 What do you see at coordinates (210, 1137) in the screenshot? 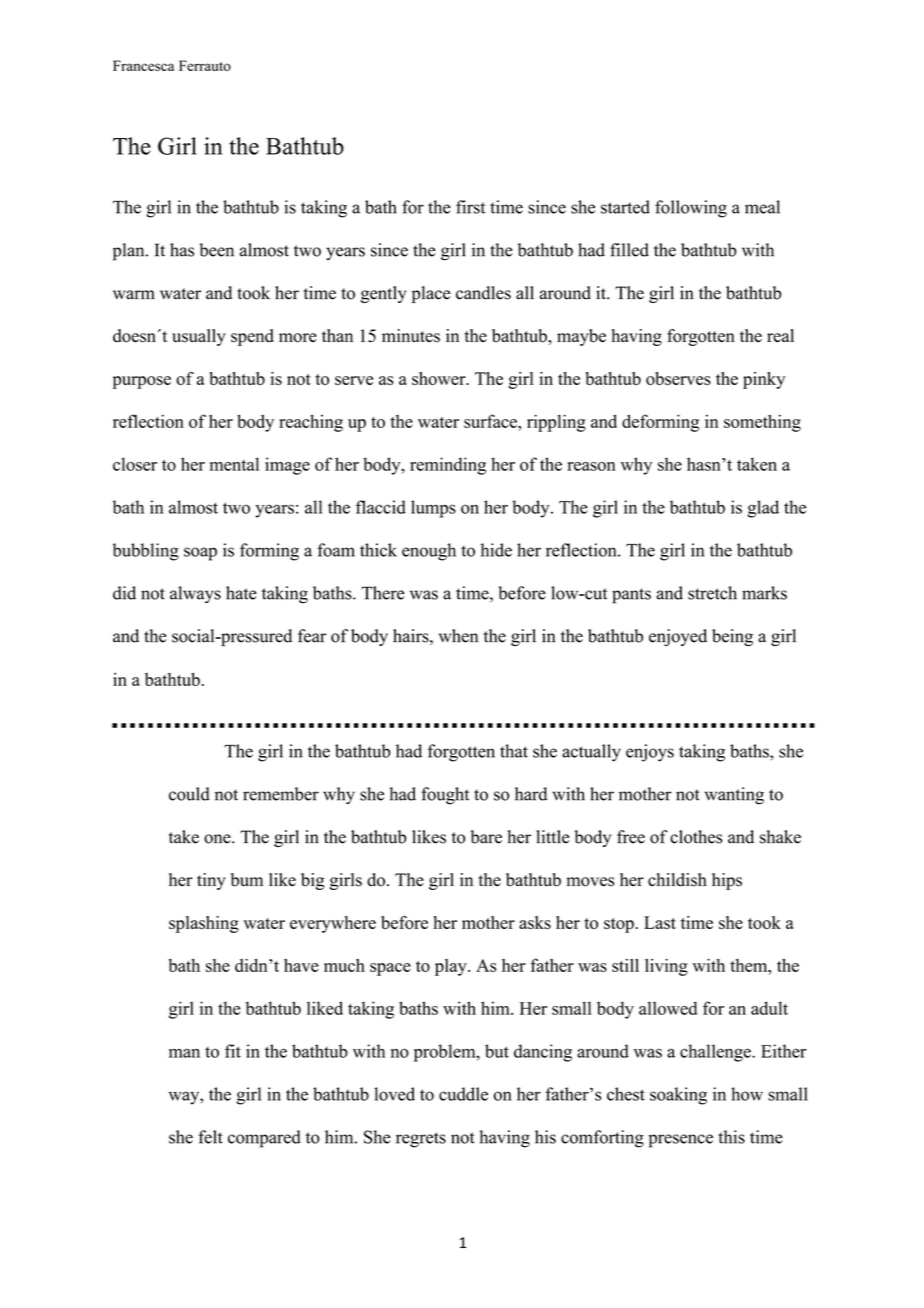
I see `felt` at bounding box center [210, 1137].
